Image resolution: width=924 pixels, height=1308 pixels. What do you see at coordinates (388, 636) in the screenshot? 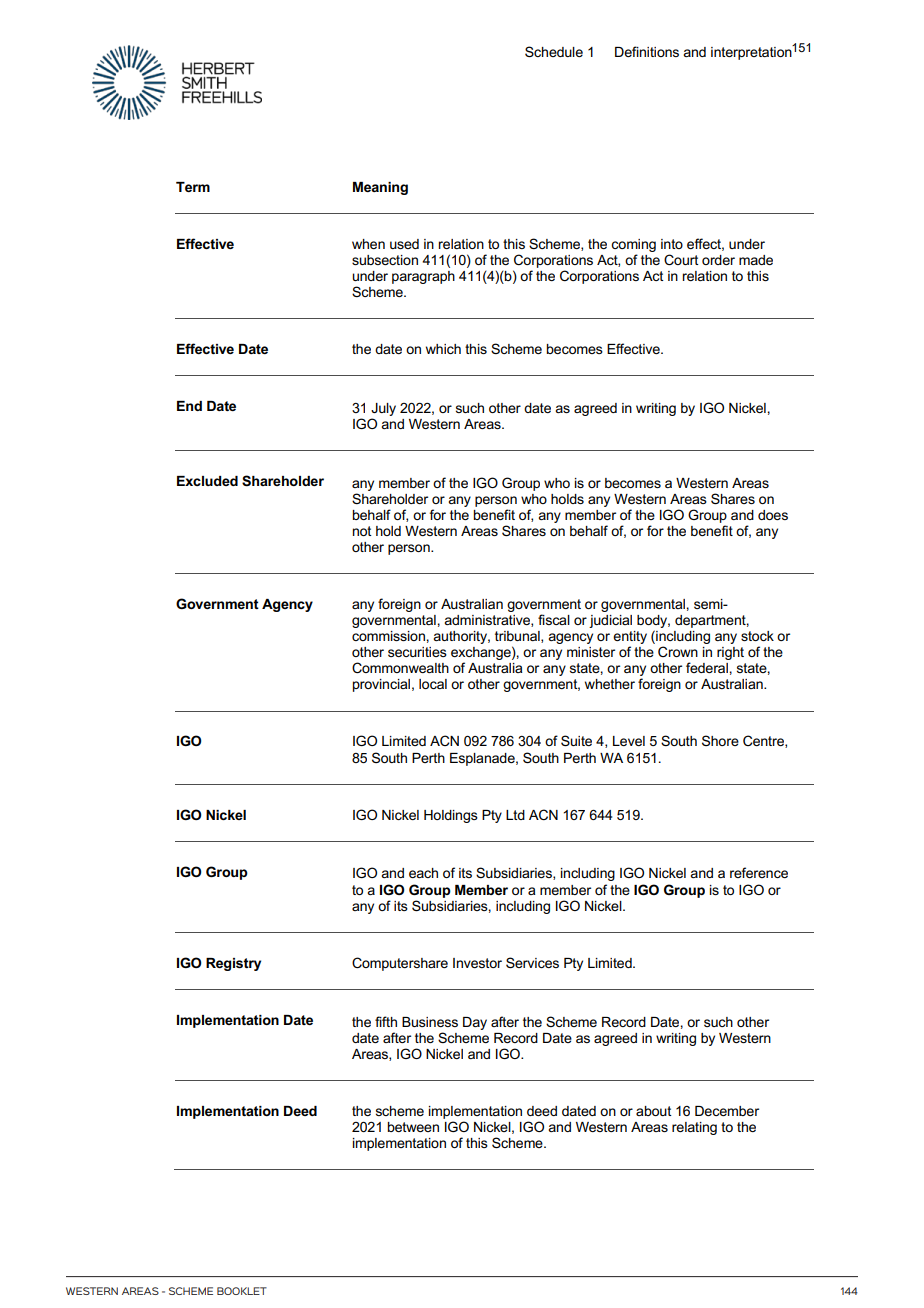
I see `commission` at bounding box center [388, 636].
